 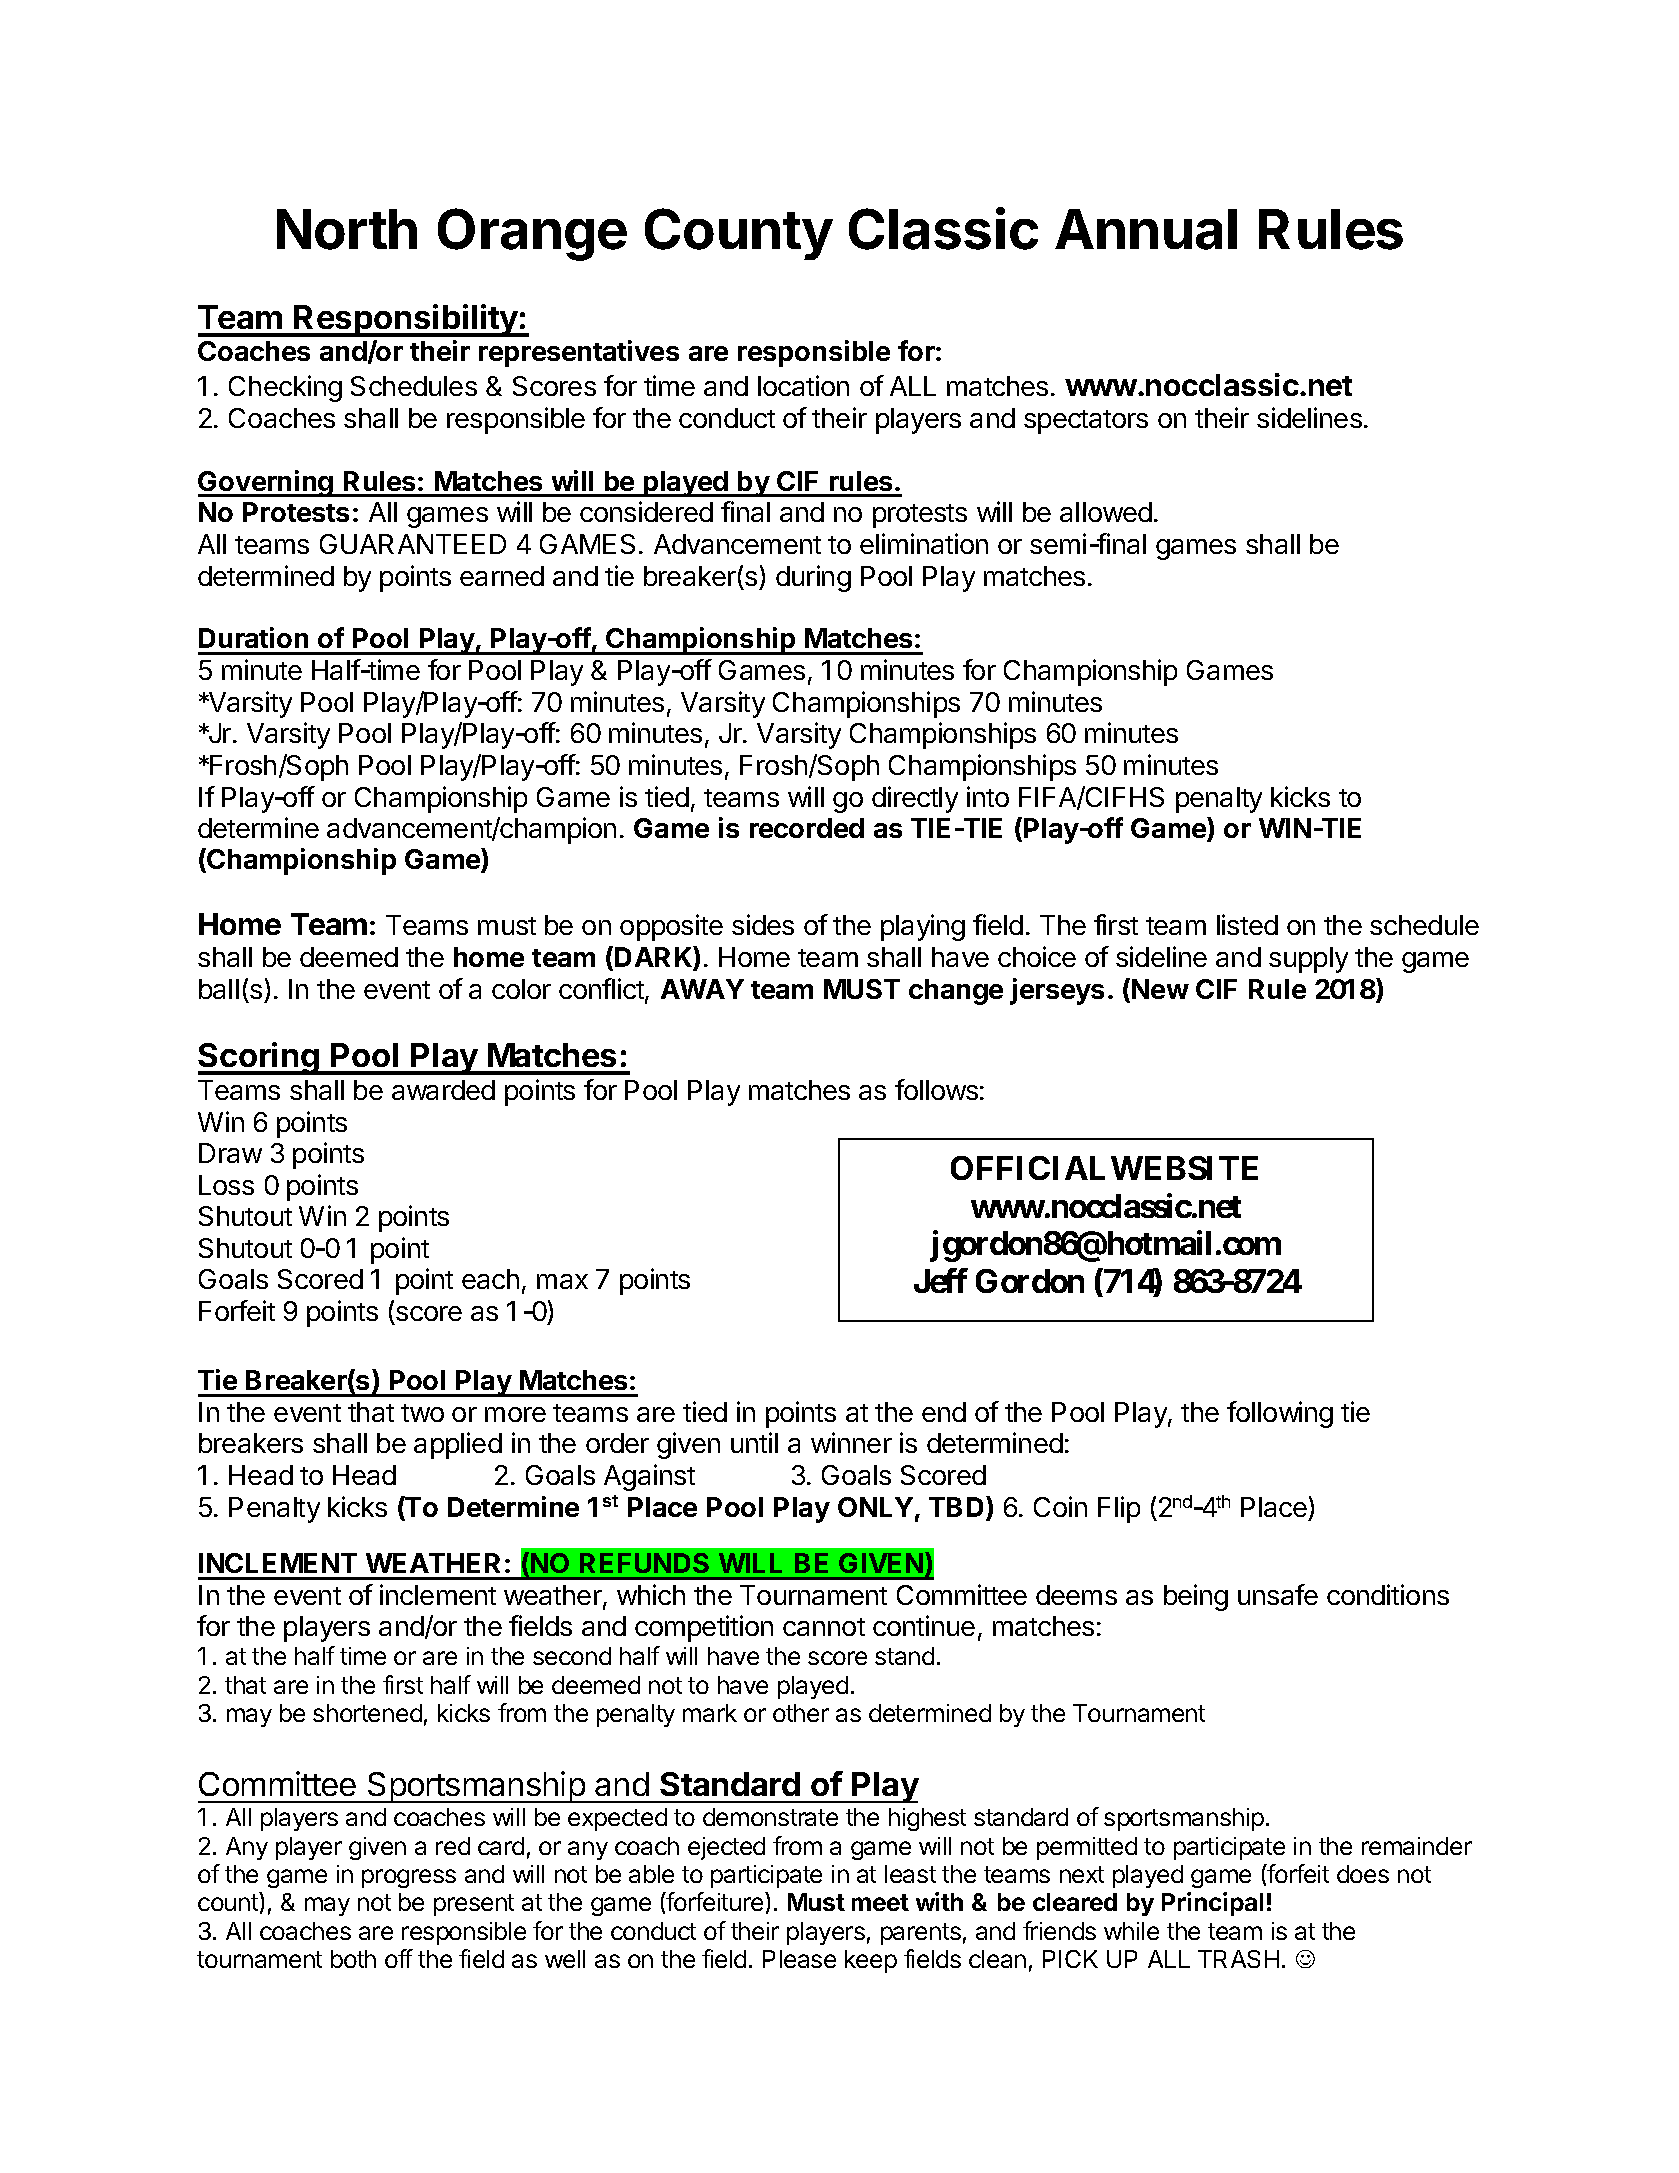 What do you see at coordinates (1247, 924) in the document?
I see `listed` at bounding box center [1247, 924].
